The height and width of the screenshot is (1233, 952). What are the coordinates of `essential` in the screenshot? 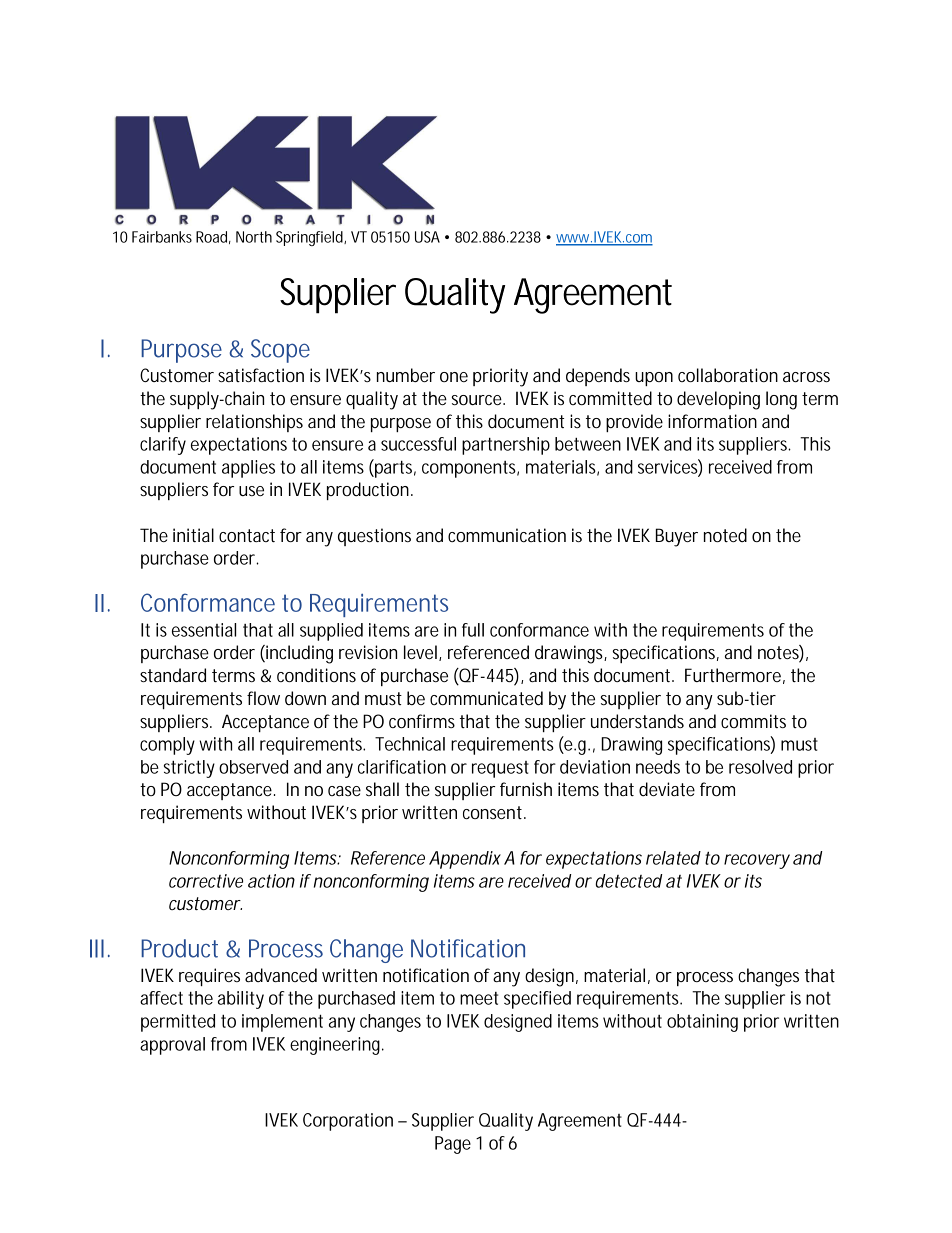 It's located at (204, 630).
